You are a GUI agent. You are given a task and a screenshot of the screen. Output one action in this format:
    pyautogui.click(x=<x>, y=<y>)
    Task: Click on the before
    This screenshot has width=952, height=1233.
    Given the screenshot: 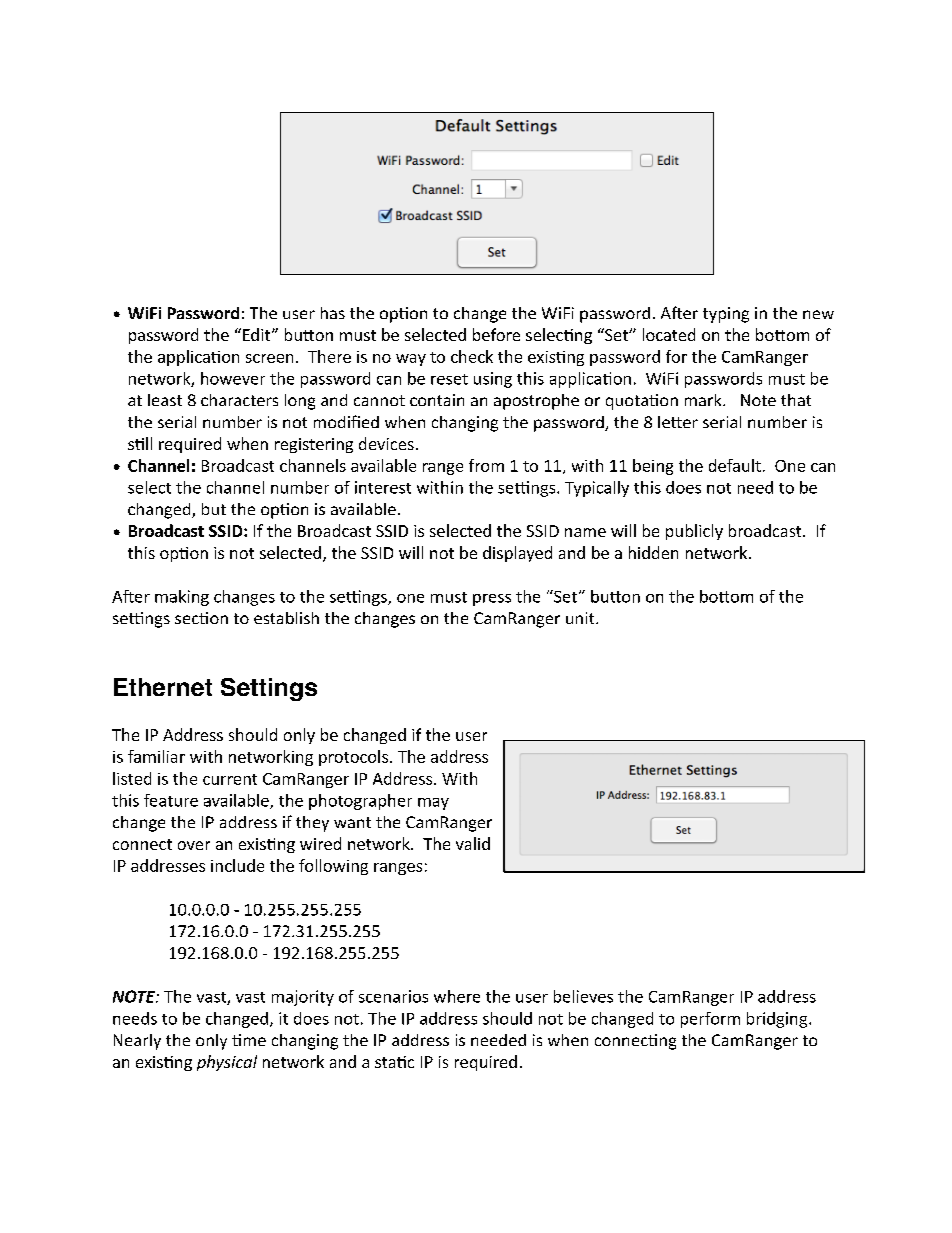 What is the action you would take?
    pyautogui.click(x=496, y=334)
